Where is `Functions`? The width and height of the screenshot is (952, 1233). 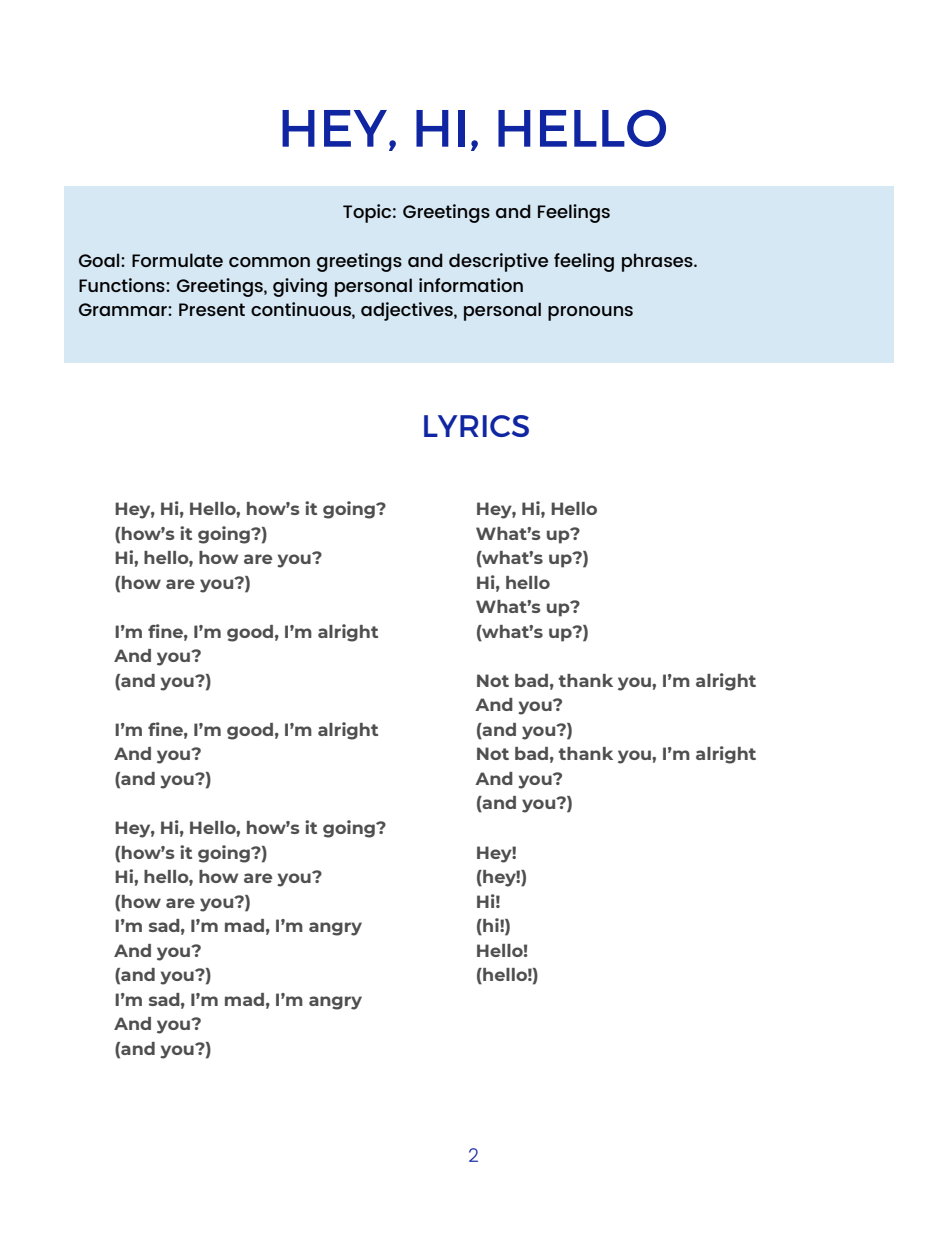
Functions is located at coordinates (123, 285).
